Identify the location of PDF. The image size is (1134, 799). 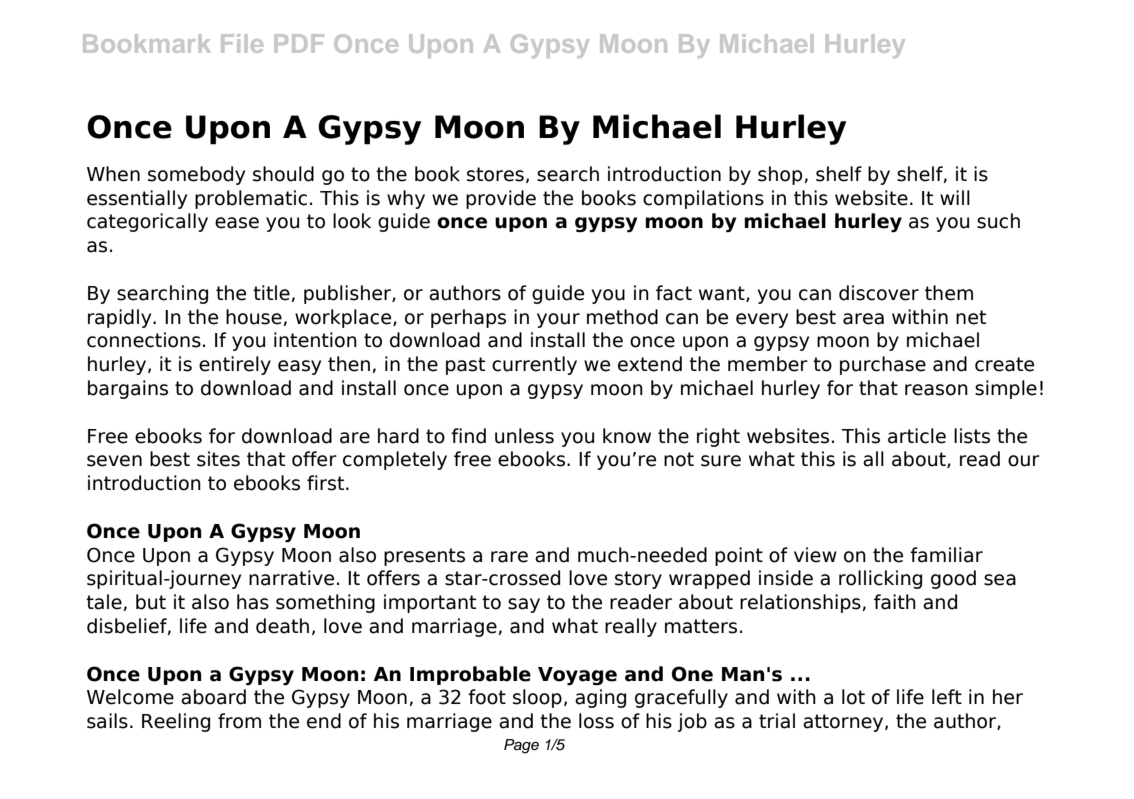
(299, 43).
